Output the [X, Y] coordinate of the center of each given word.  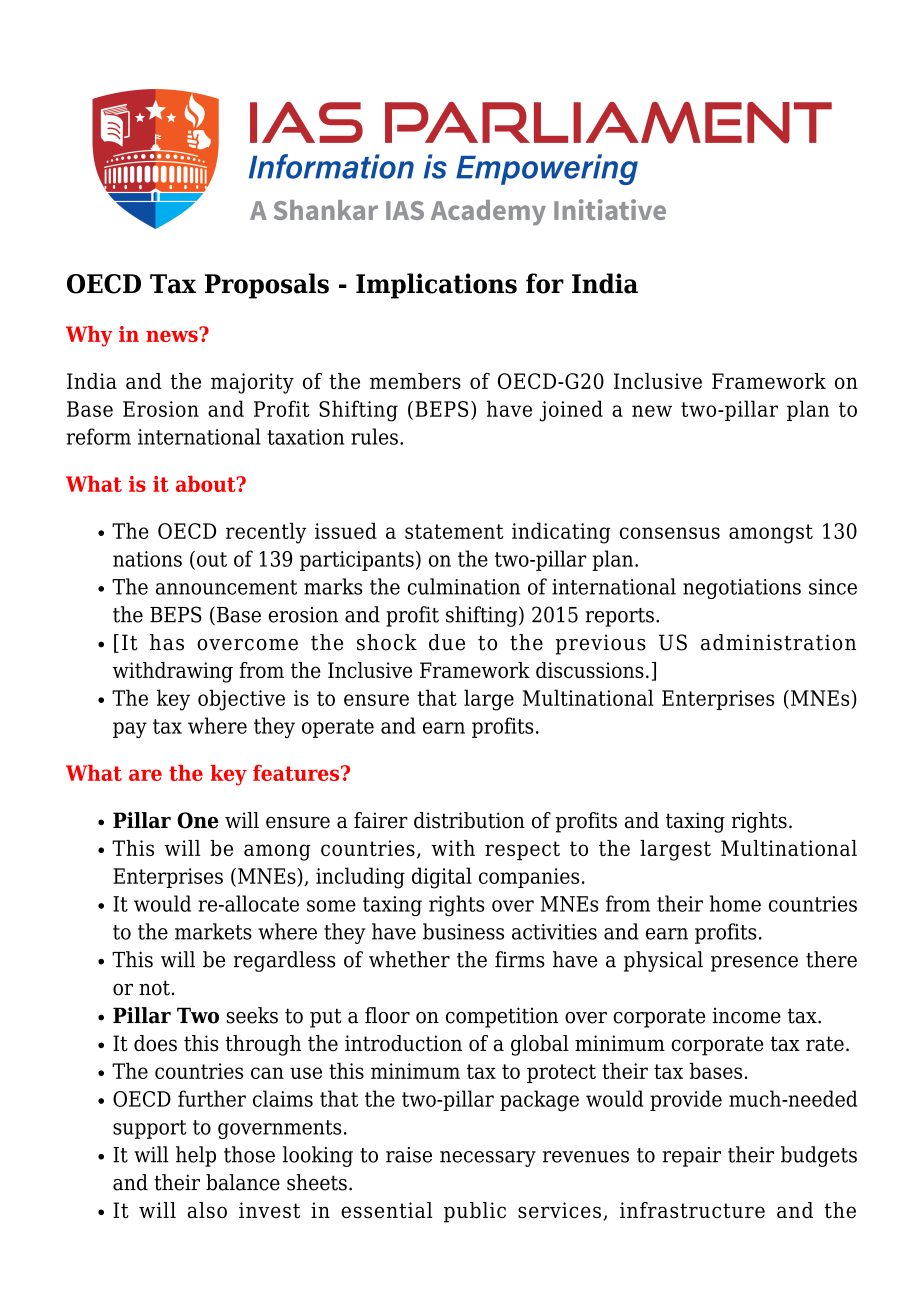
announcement [226, 587]
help [196, 1156]
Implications [436, 286]
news [173, 335]
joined [571, 411]
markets [213, 931]
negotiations [742, 589]
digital [442, 878]
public [475, 1212]
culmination [464, 586]
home [735, 903]
